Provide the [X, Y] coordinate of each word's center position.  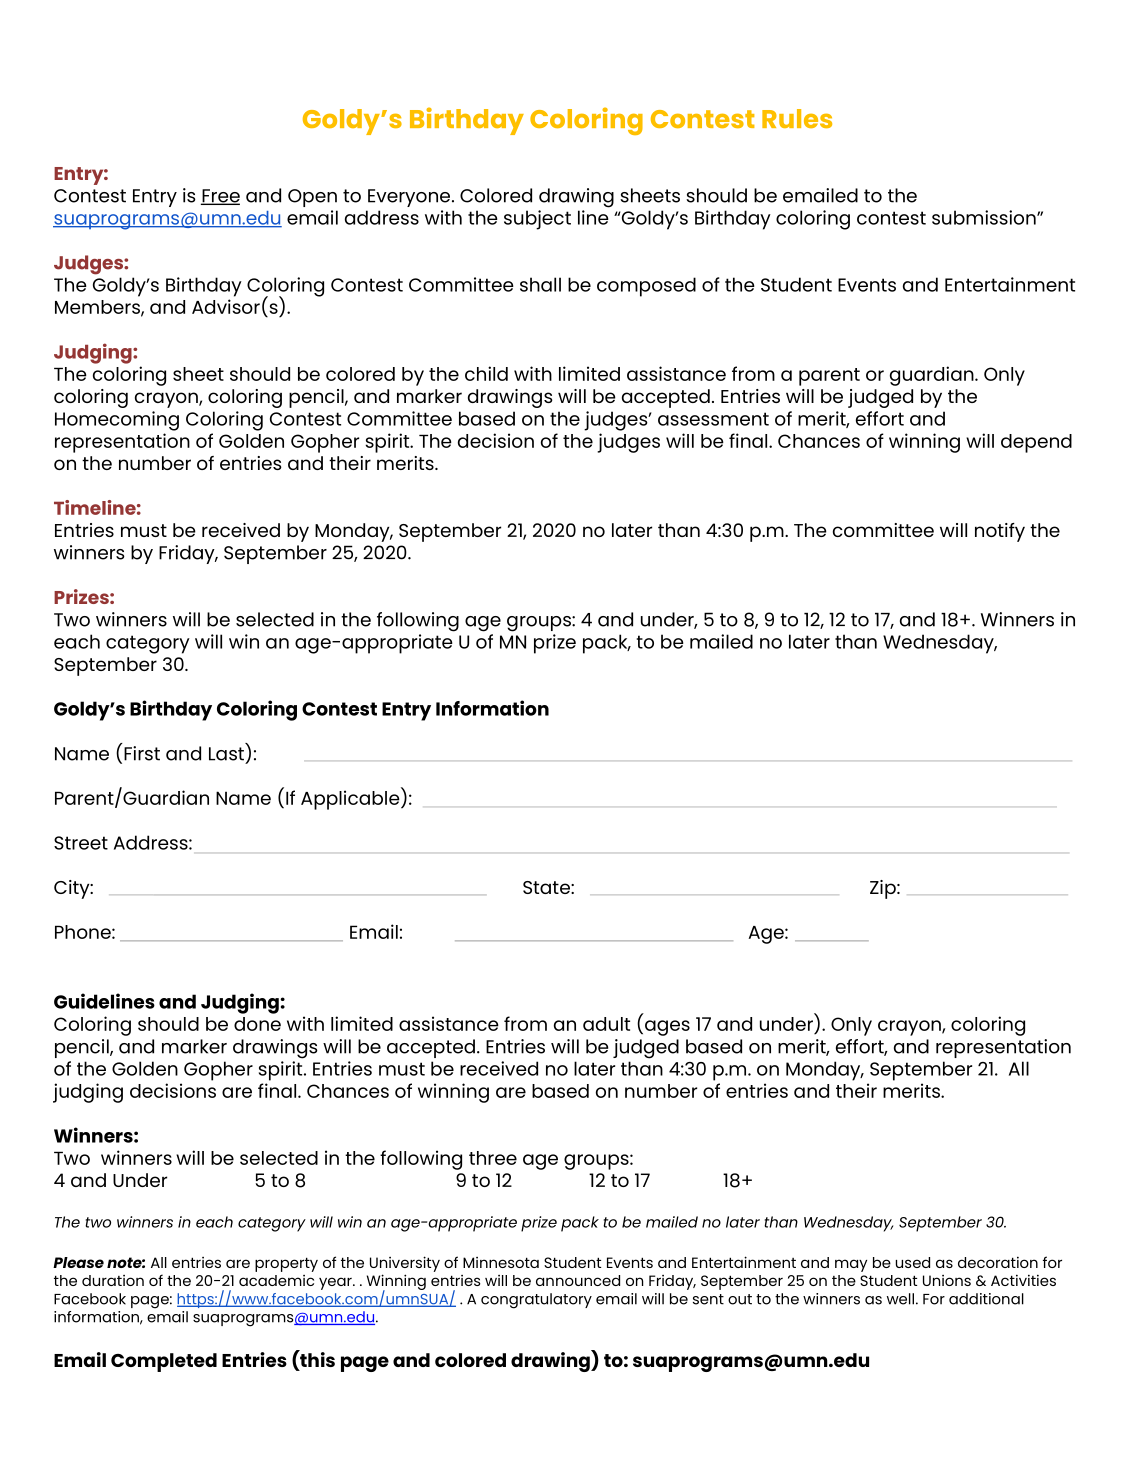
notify [1000, 532]
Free [220, 197]
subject [537, 220]
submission [985, 217]
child [486, 373]
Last [226, 754]
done [257, 1024]
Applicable [351, 799]
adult [606, 1024]
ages [667, 1028]
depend [1036, 443]
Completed [164, 1362]
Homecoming [117, 421]
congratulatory [536, 1301]
